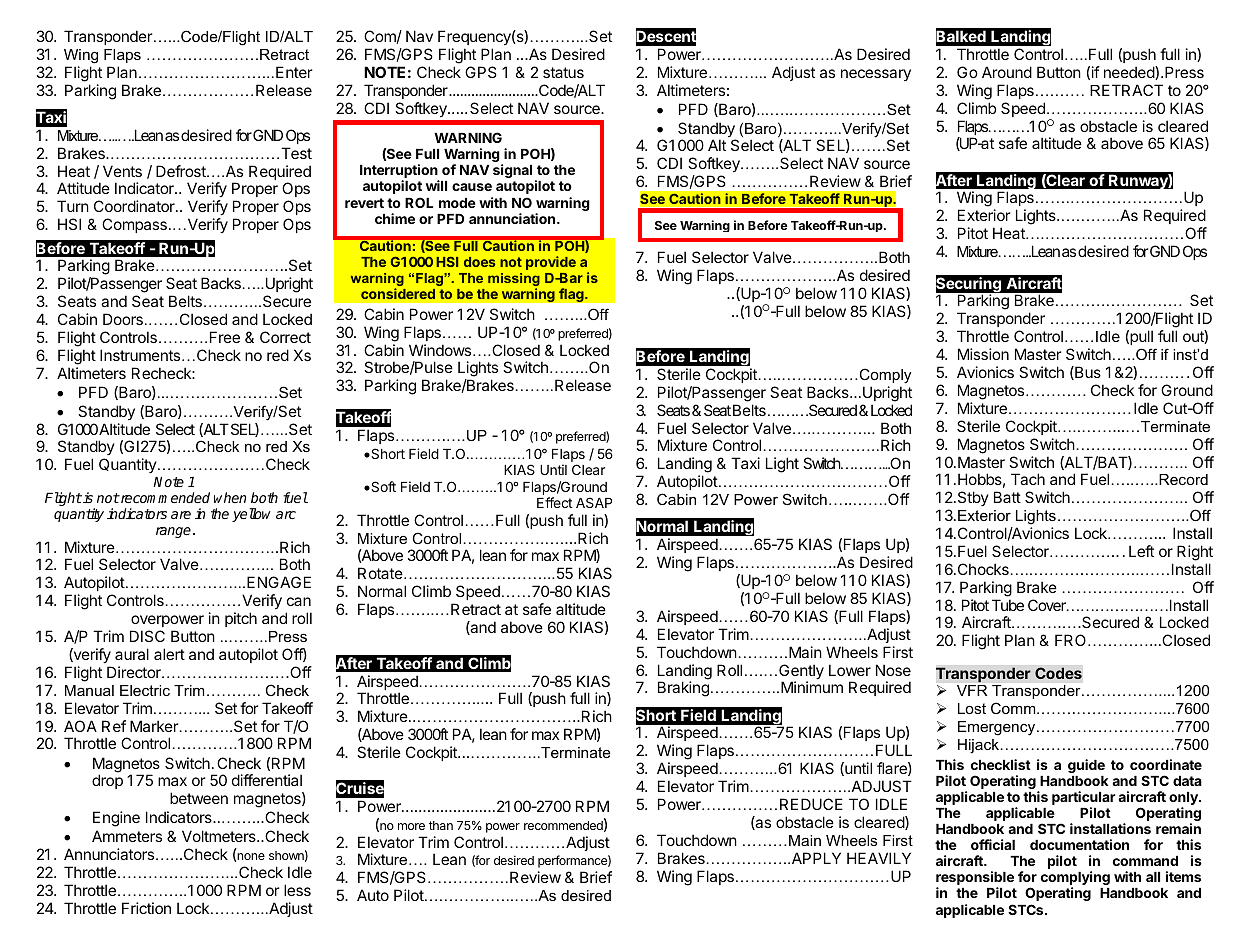 Image resolution: width=1233 pixels, height=952 pixels. Describe the element at coordinates (975, 879) in the screenshot. I see `responsible` at that location.
